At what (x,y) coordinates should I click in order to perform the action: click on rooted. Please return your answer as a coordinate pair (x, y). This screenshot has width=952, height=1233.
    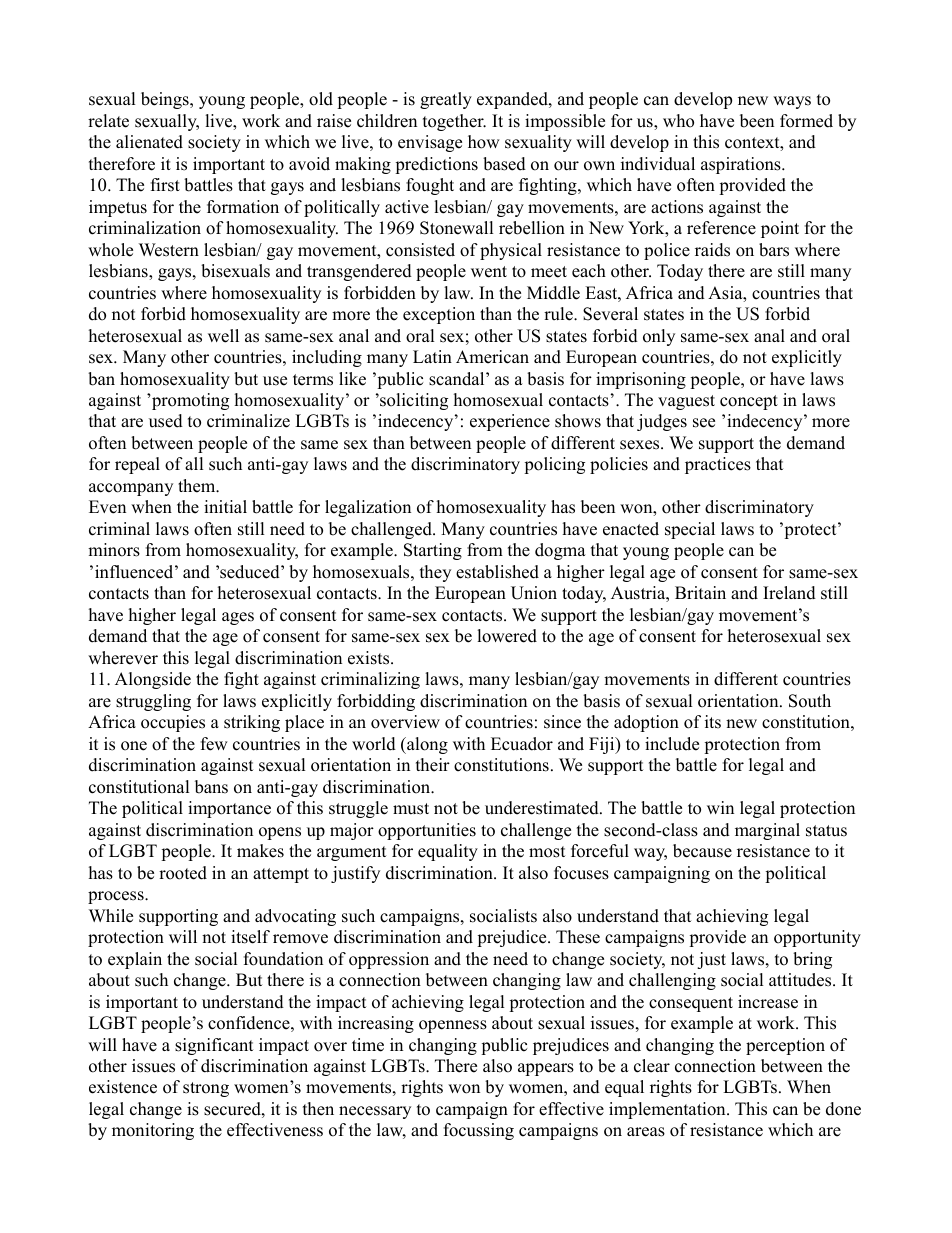
    Looking at the image, I should click on (183, 873).
